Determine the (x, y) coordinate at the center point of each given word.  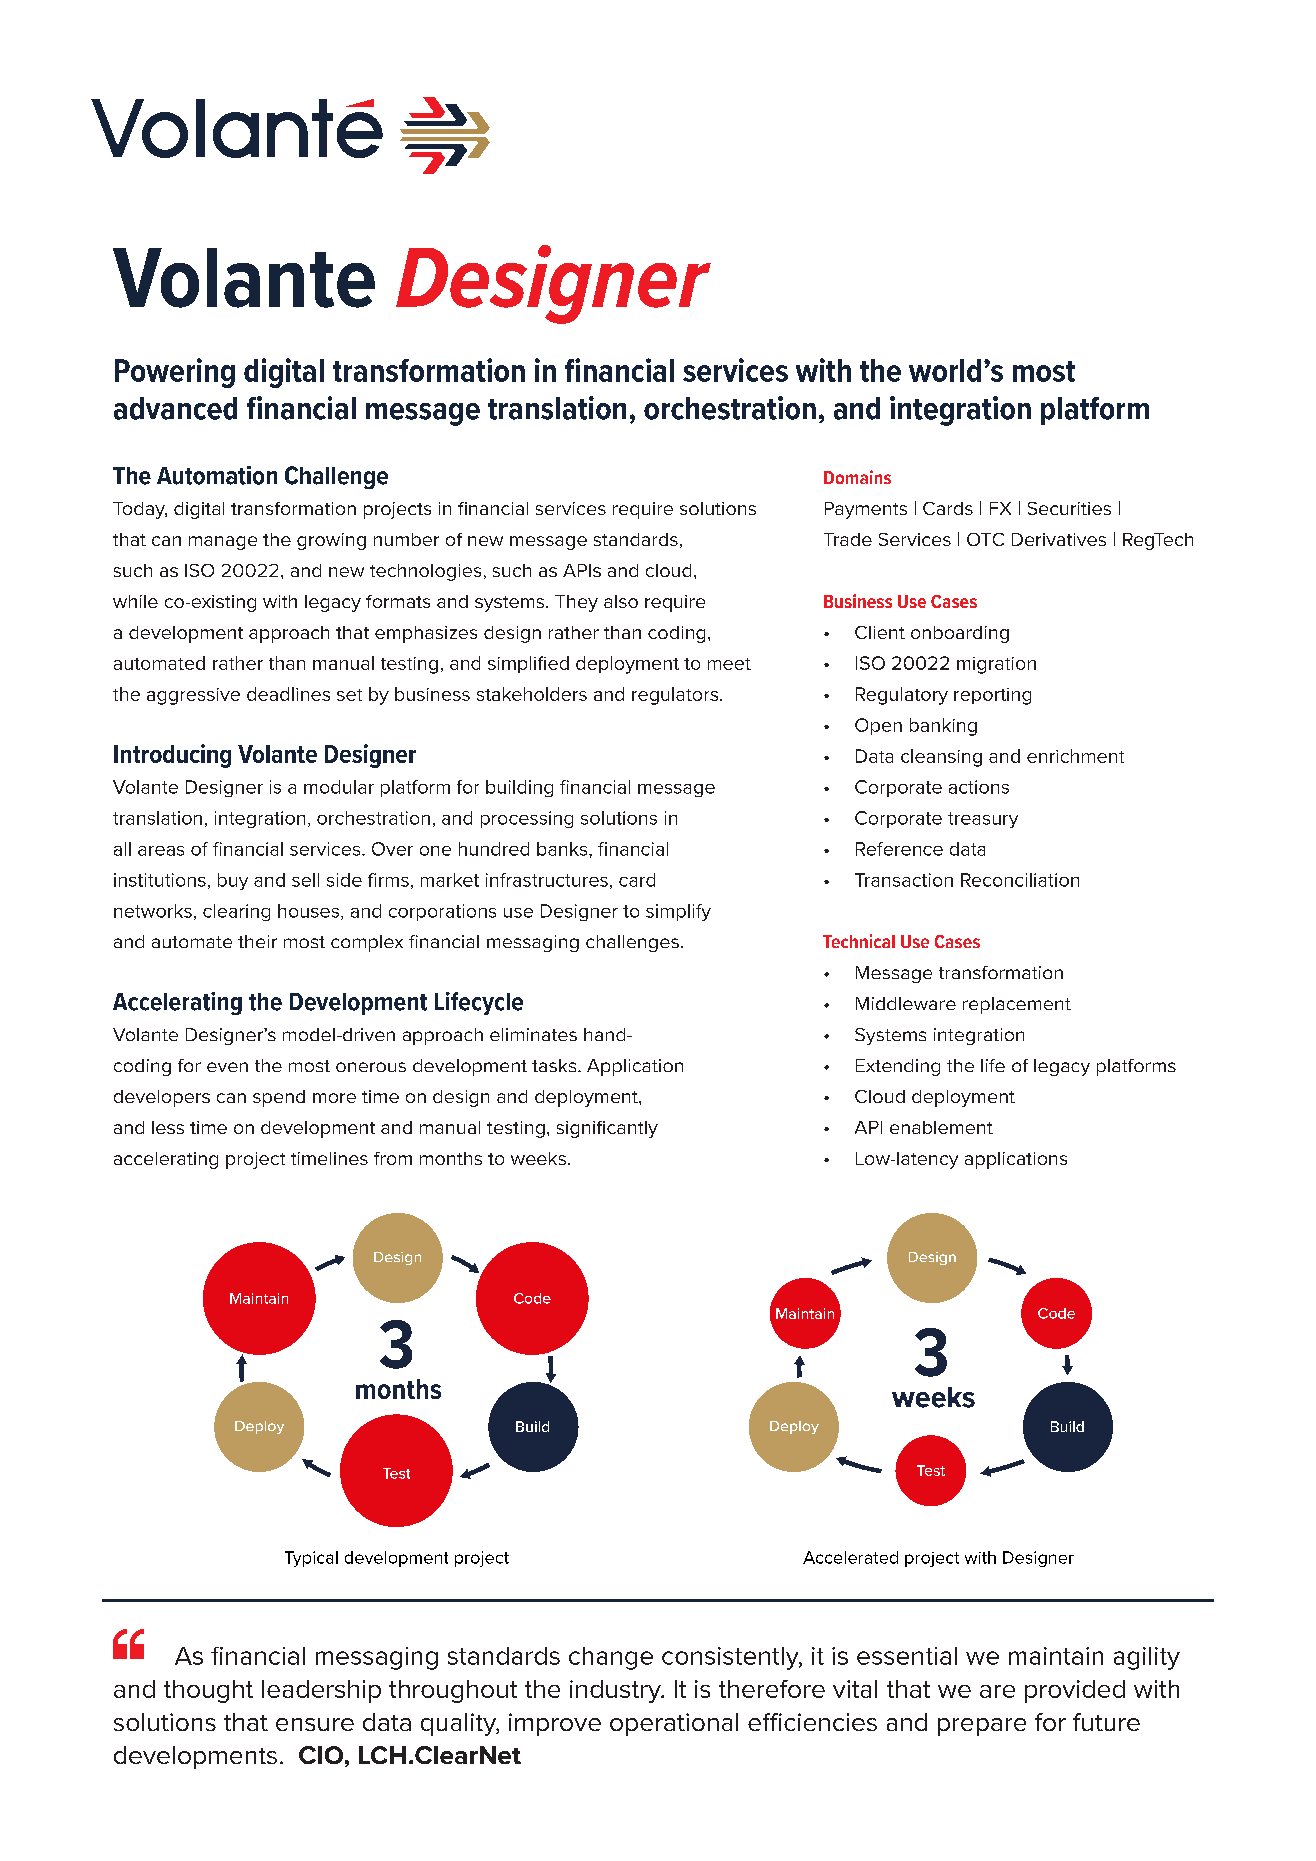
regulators (676, 696)
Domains (857, 477)
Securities (1069, 508)
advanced (175, 408)
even (227, 1067)
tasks (555, 1065)
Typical (311, 1559)
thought (208, 1691)
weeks (538, 1158)
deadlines (288, 694)
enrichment (1075, 756)
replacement (1017, 1005)
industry (616, 1691)
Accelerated (850, 1557)
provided (1075, 1691)
